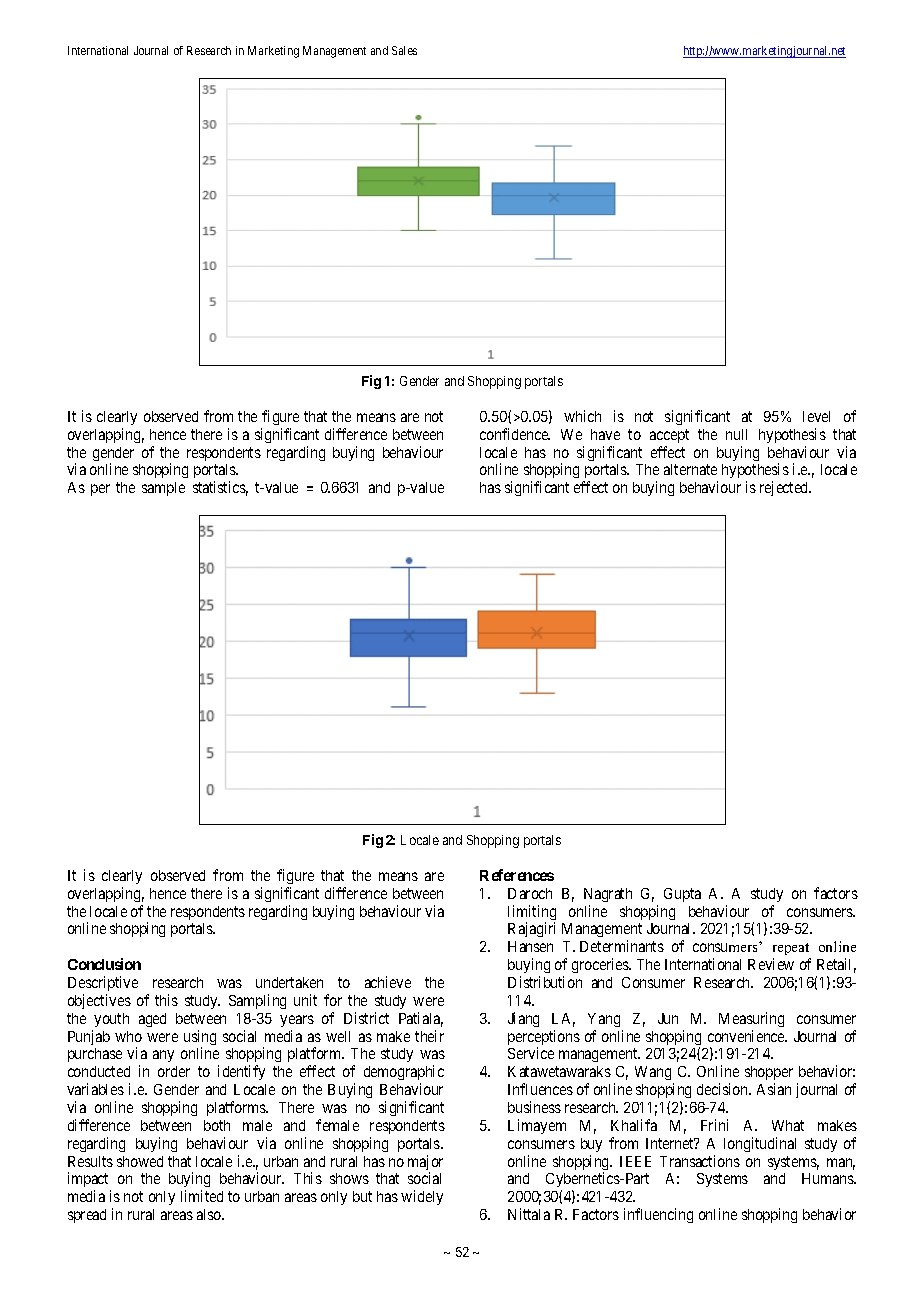  Describe the element at coordinates (515, 434) in the document. I see `confidence` at that location.
